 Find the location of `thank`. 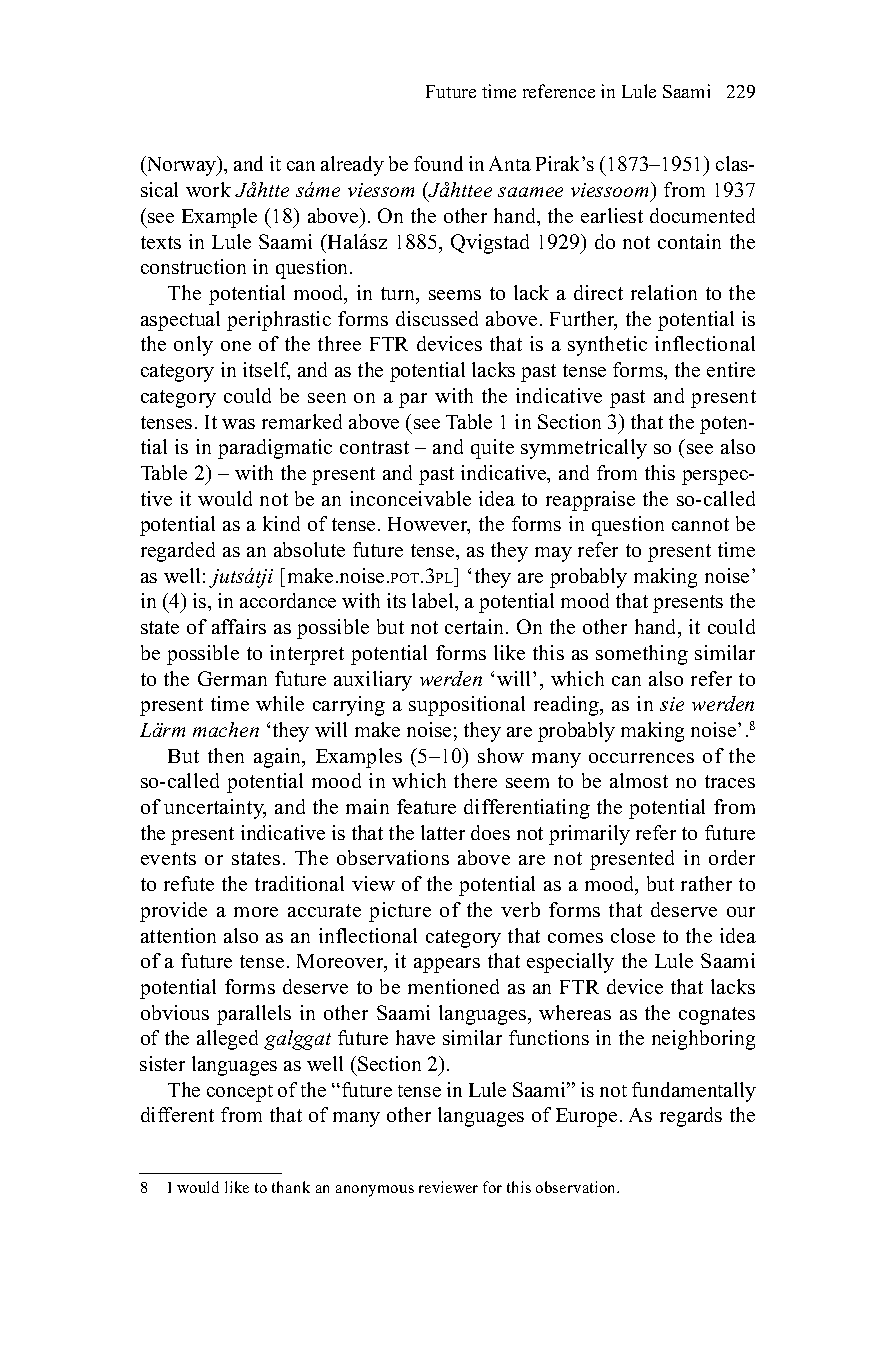

thank is located at coordinates (291, 1187).
